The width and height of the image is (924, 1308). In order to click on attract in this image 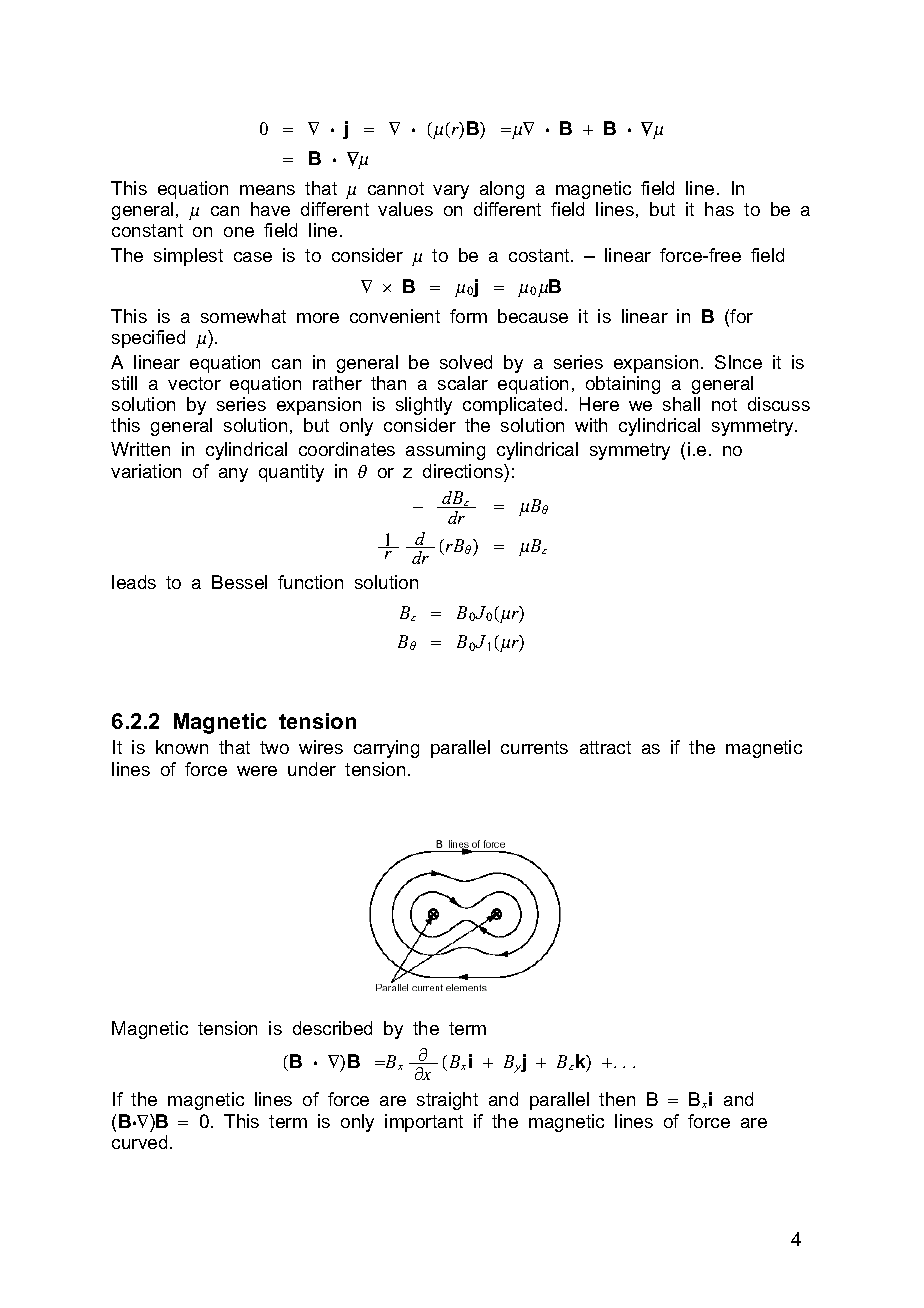, I will do `click(605, 747)`.
